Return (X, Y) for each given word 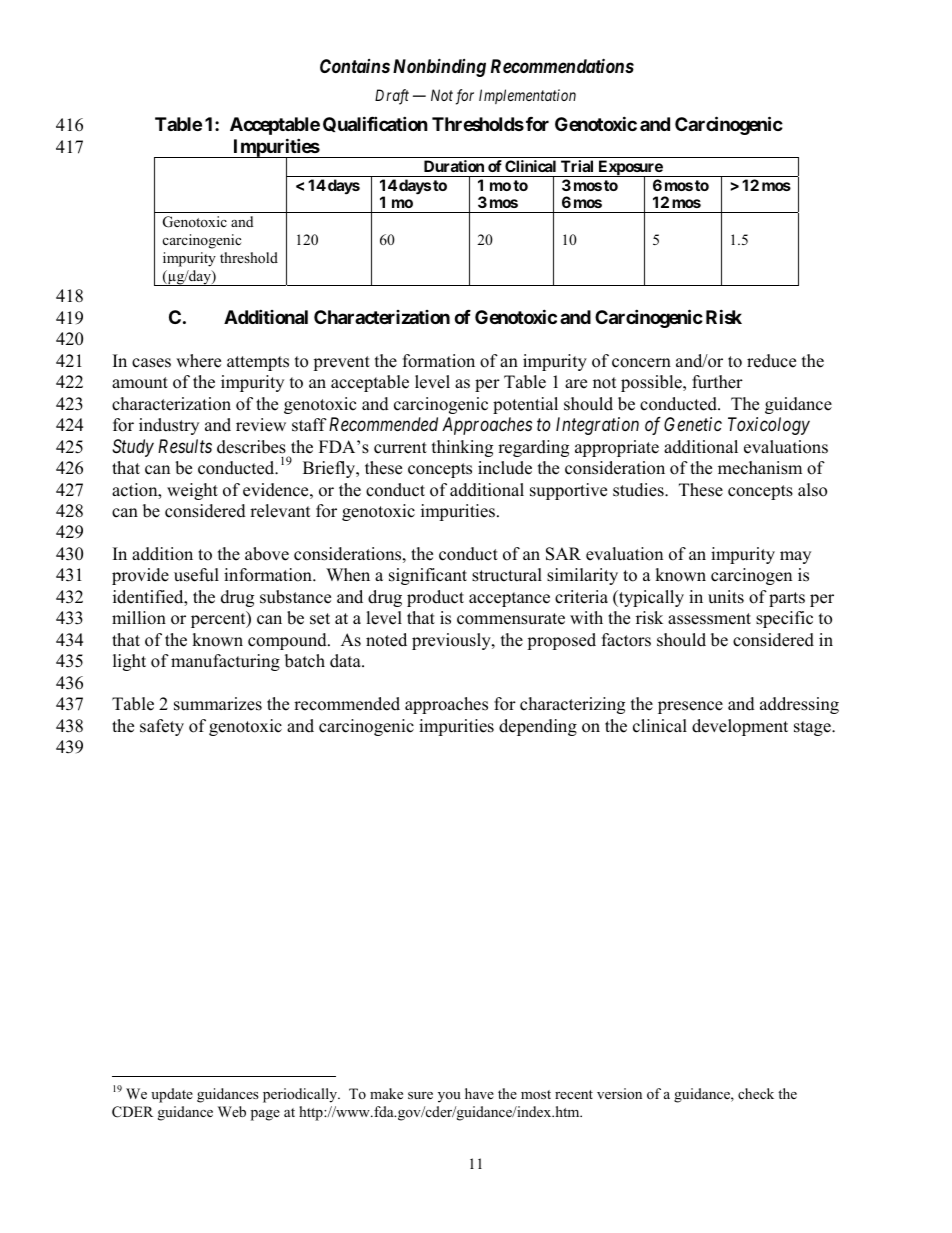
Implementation (527, 96)
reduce (771, 361)
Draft (392, 97)
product (435, 598)
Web (232, 1111)
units (726, 597)
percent (219, 619)
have (479, 1093)
